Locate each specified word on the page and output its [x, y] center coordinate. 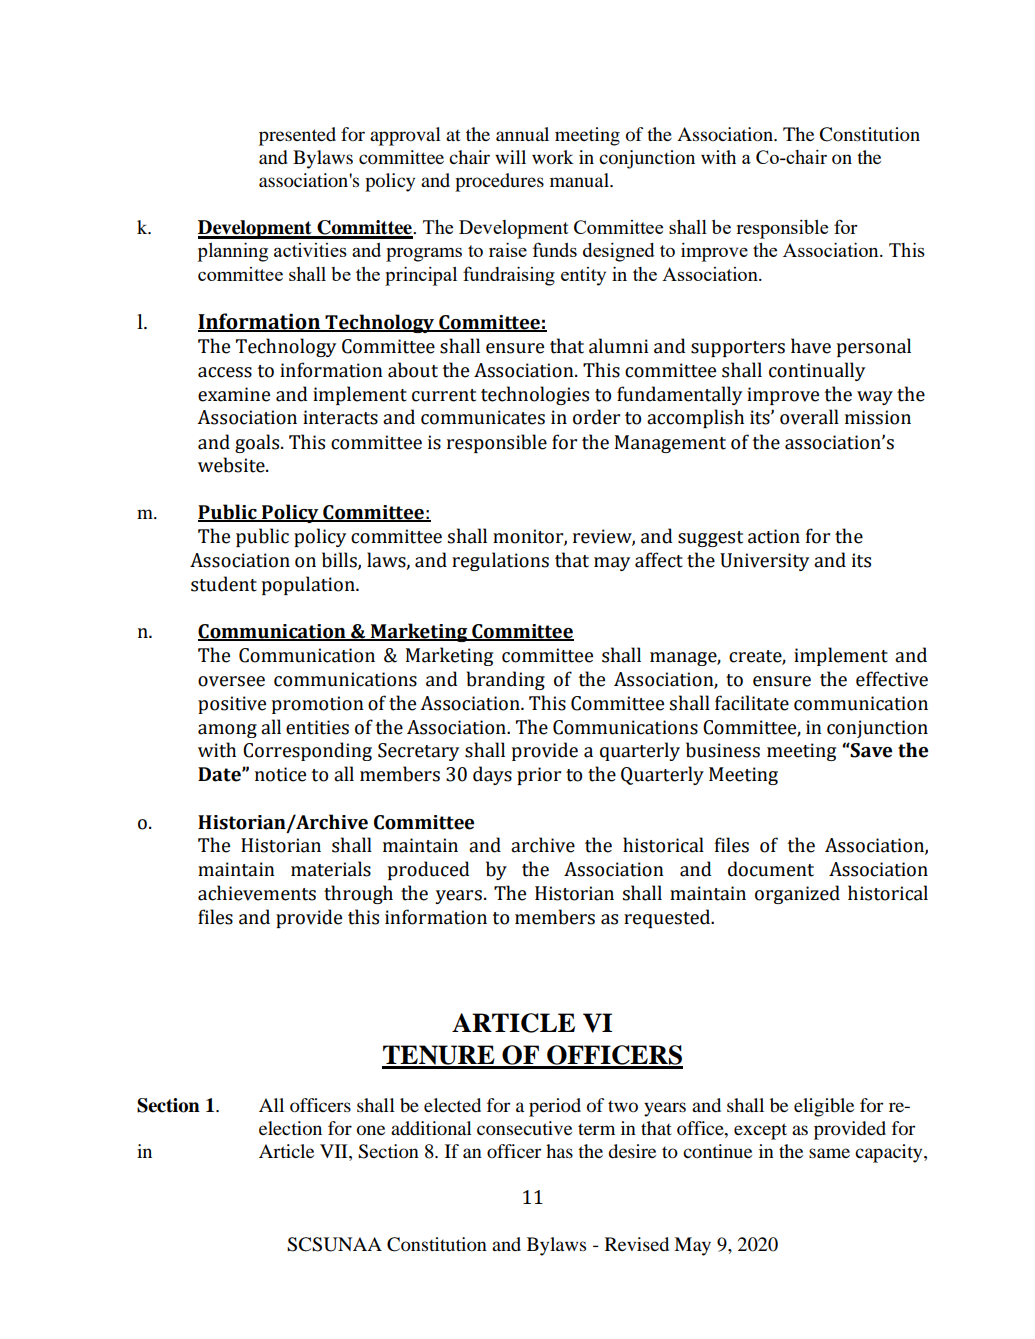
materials [331, 869]
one [371, 1130]
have [811, 346]
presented [297, 136]
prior [539, 776]
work [553, 157]
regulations [500, 561]
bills [340, 561]
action [774, 536]
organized [797, 894]
